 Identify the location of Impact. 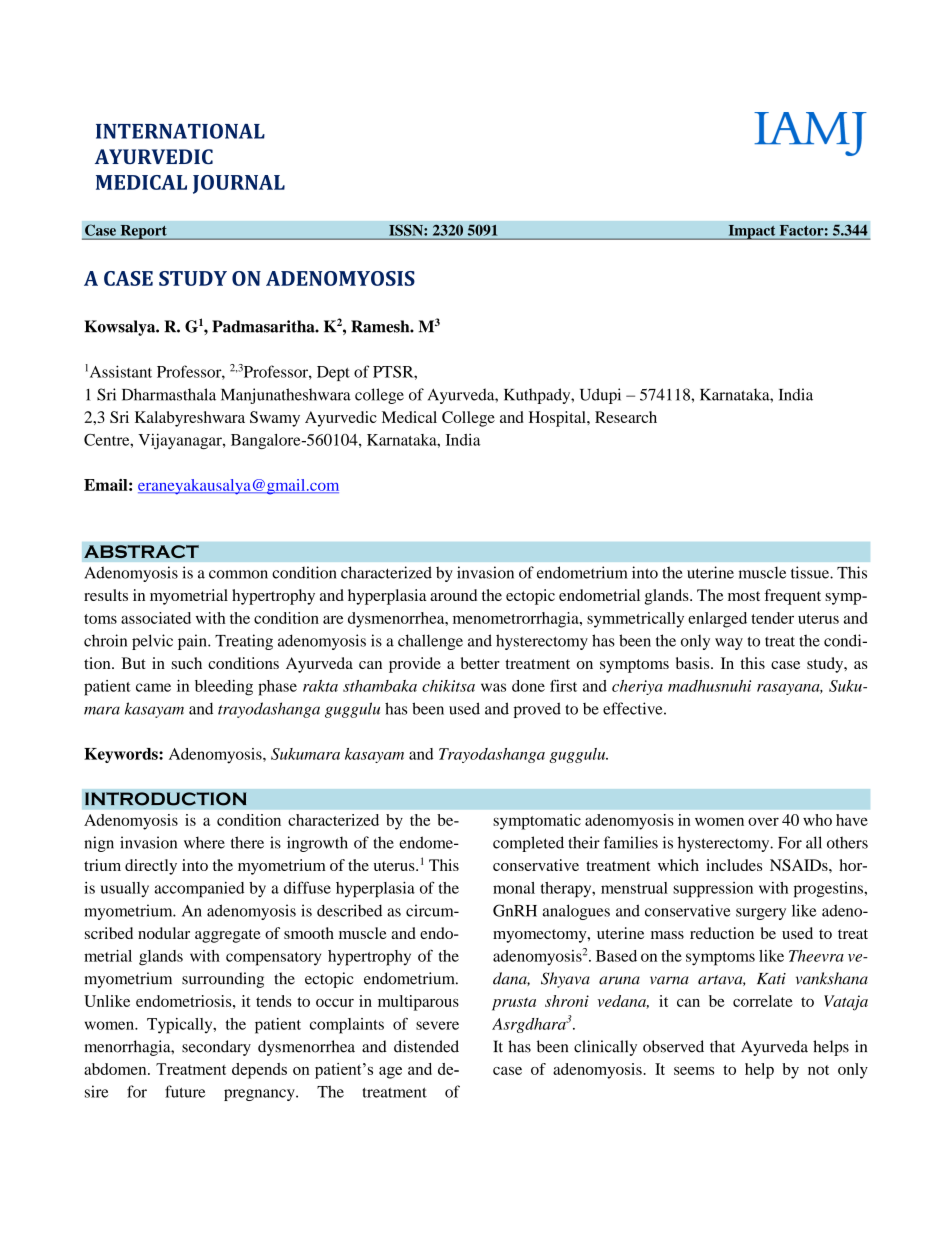
(752, 232).
